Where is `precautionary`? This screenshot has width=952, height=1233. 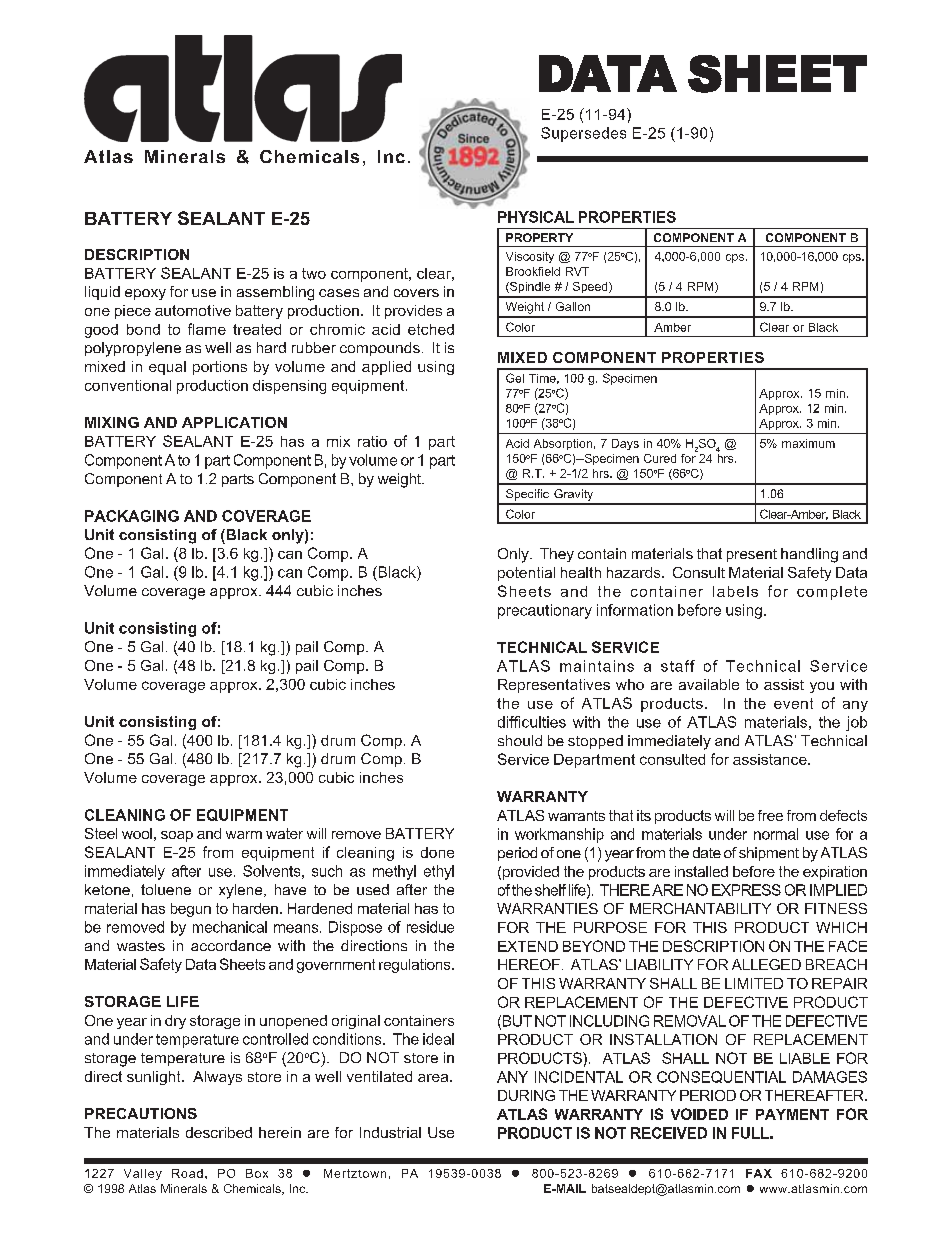 precautionary is located at coordinates (545, 611).
